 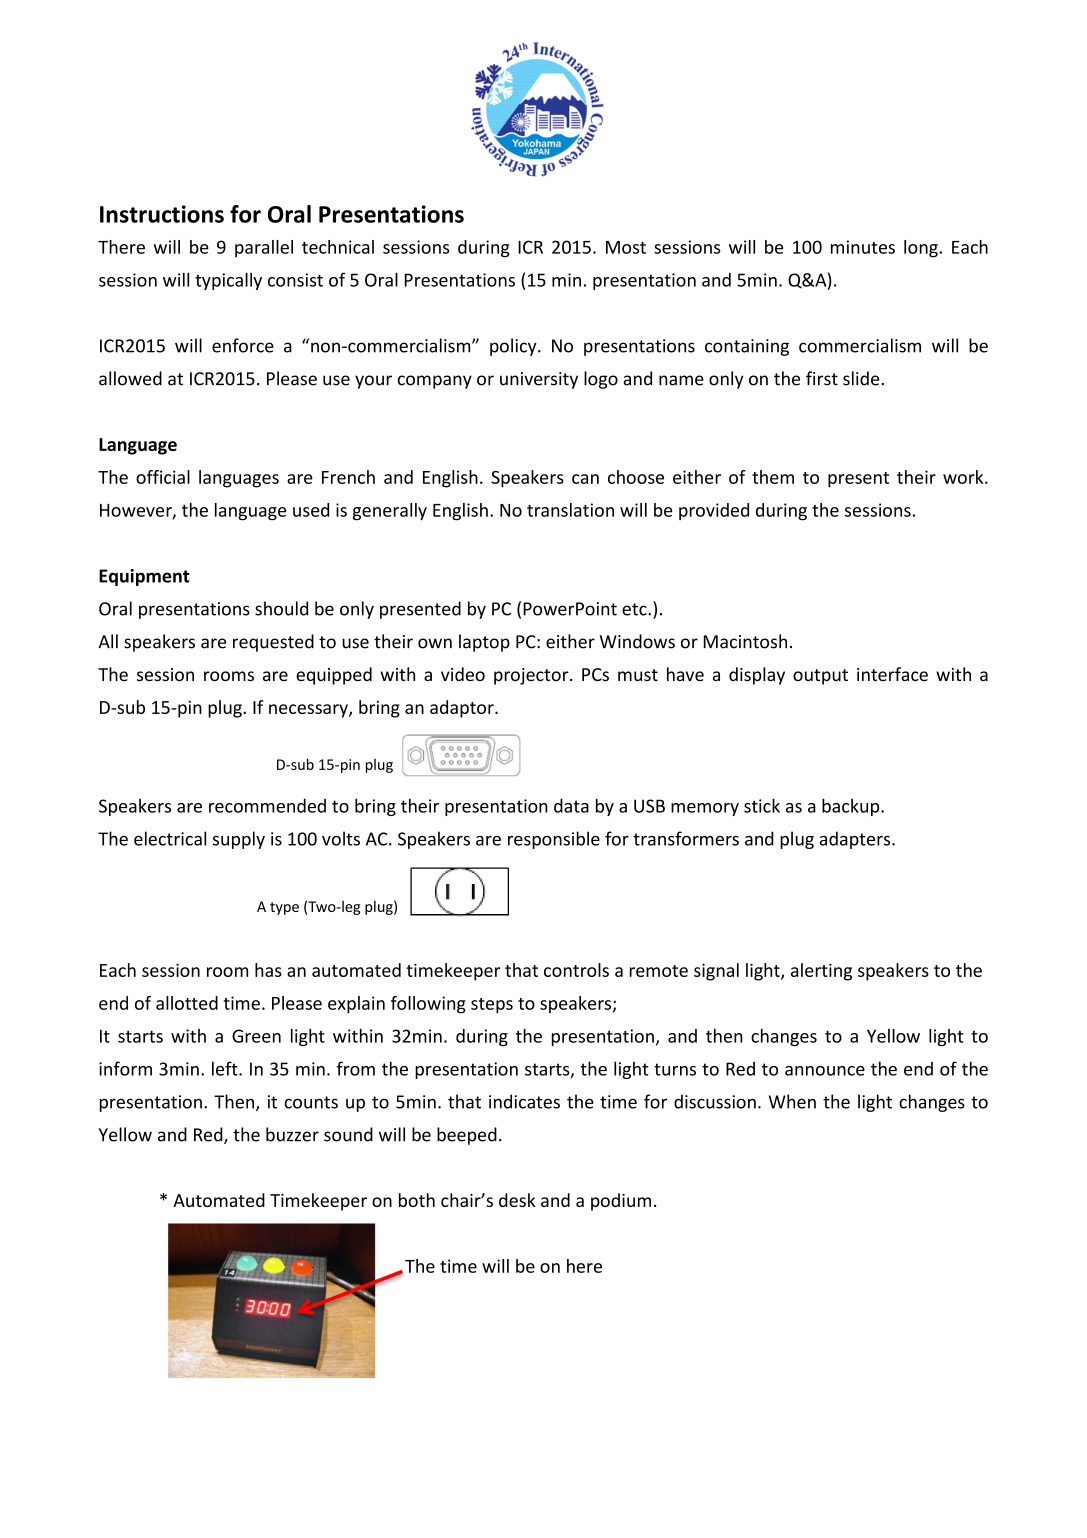 I want to click on buzzer, so click(x=292, y=1134).
